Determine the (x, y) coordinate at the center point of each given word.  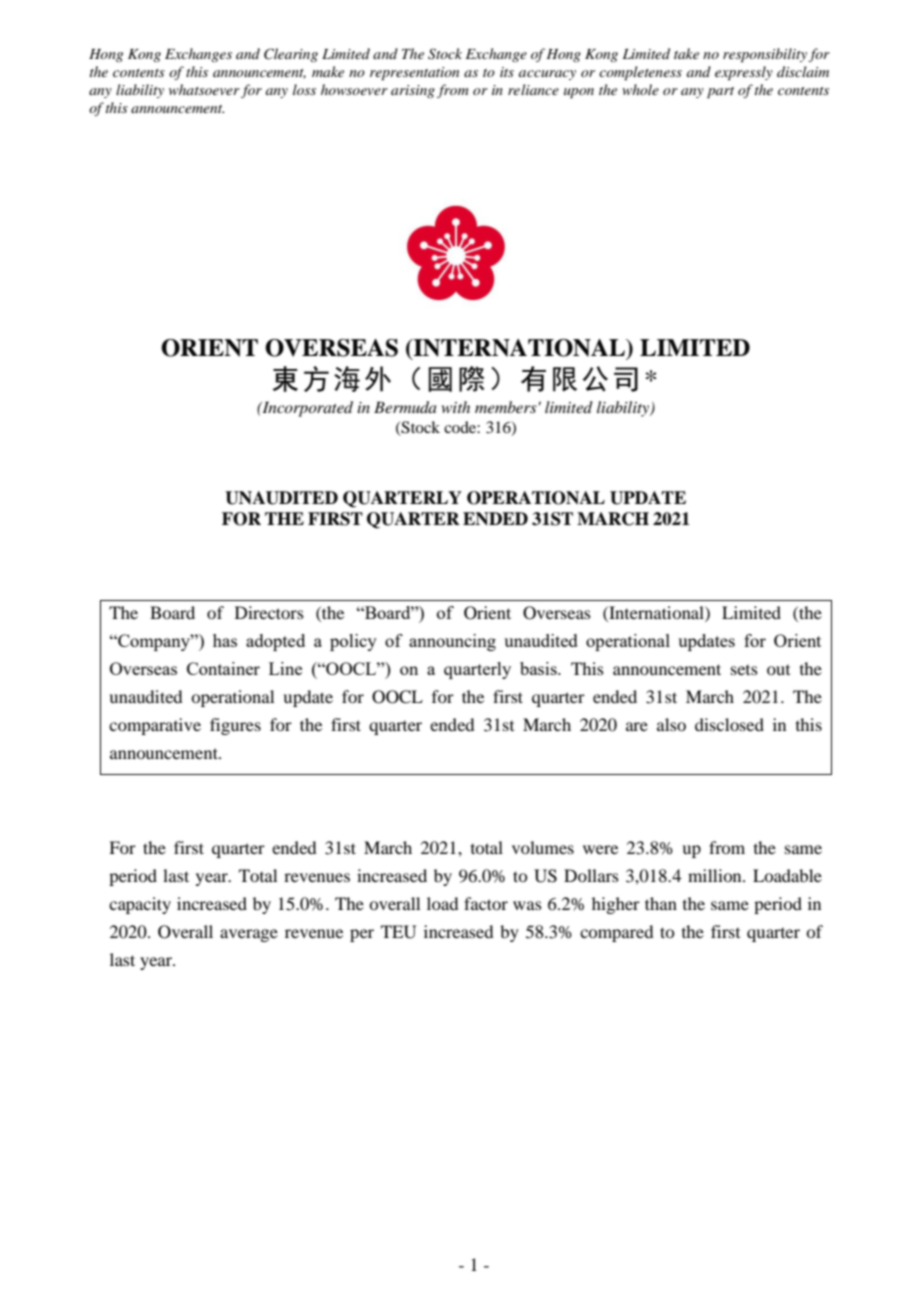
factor (486, 903)
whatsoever (204, 89)
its (507, 72)
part (720, 93)
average (249, 935)
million (716, 875)
